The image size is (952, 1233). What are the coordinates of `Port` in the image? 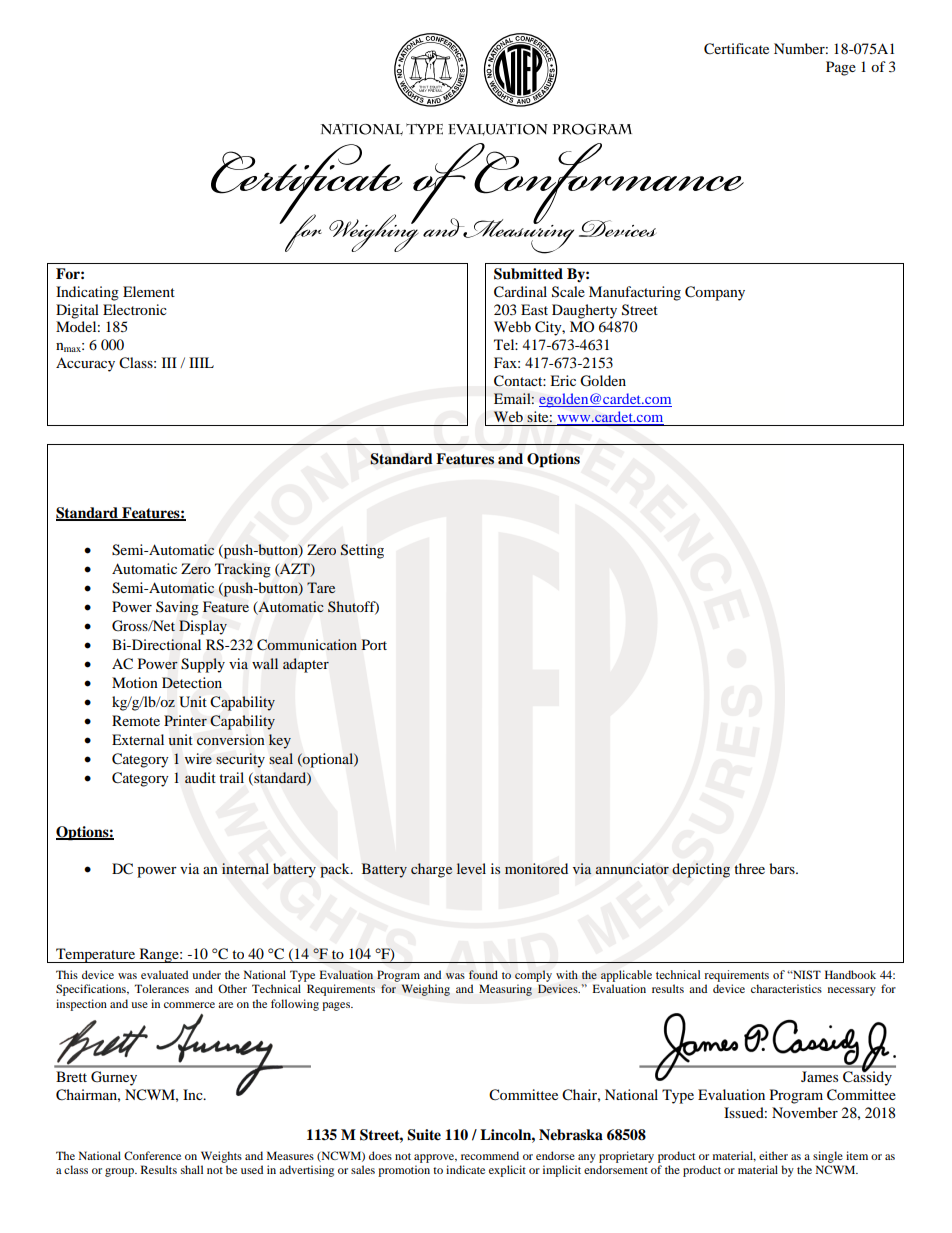 It's located at (374, 644).
